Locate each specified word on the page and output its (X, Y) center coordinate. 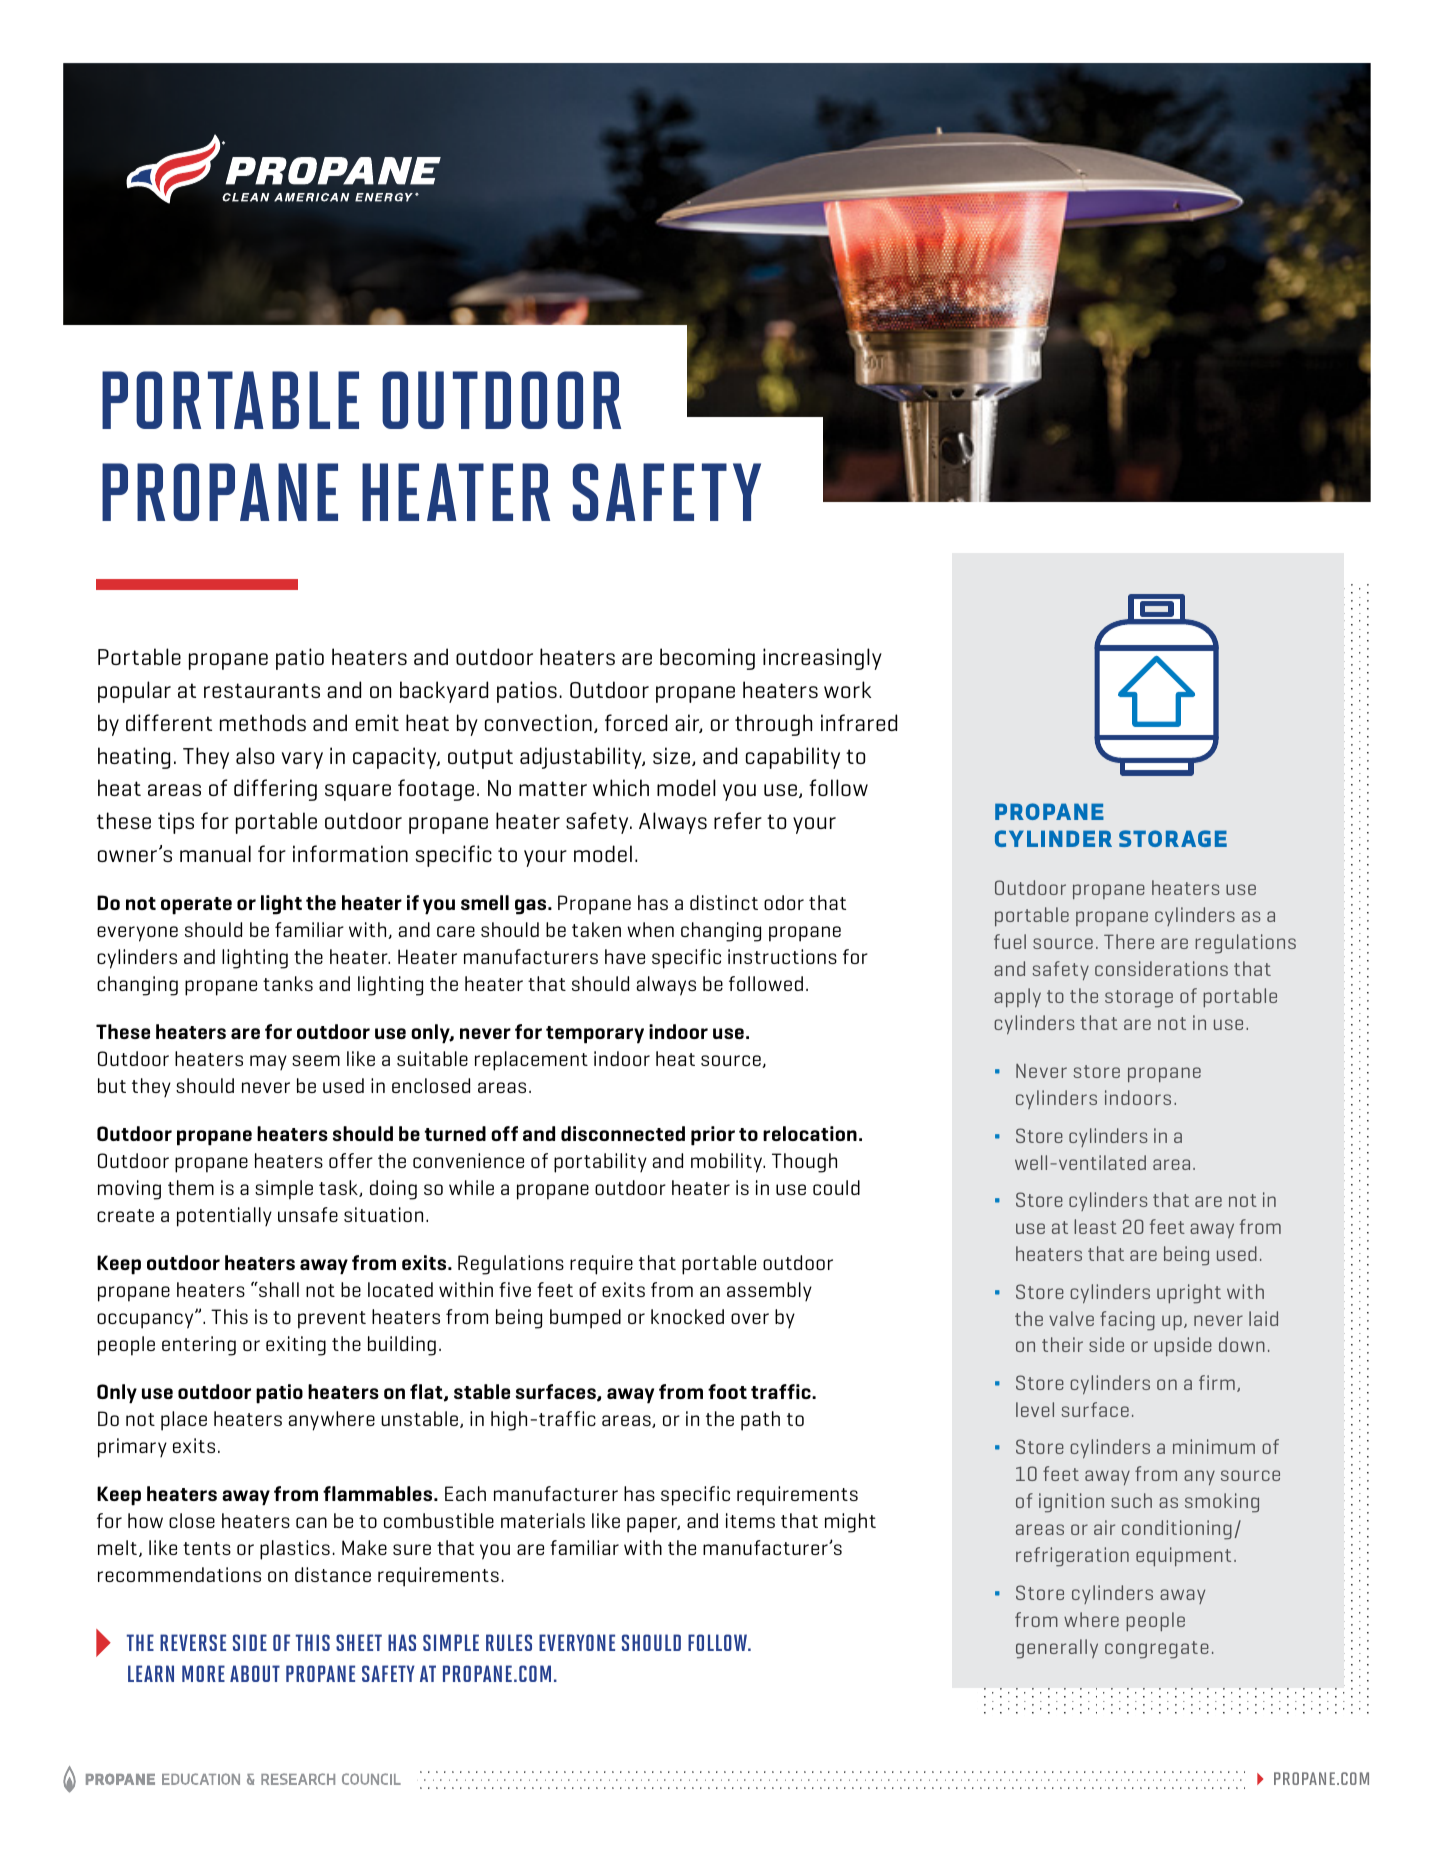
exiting (296, 1346)
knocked (687, 1316)
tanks (288, 983)
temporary (595, 1035)
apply (1017, 998)
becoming (707, 659)
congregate (1157, 1650)
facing (1127, 1321)
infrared (859, 722)
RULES (509, 1642)
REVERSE (193, 1642)
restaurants (262, 690)
